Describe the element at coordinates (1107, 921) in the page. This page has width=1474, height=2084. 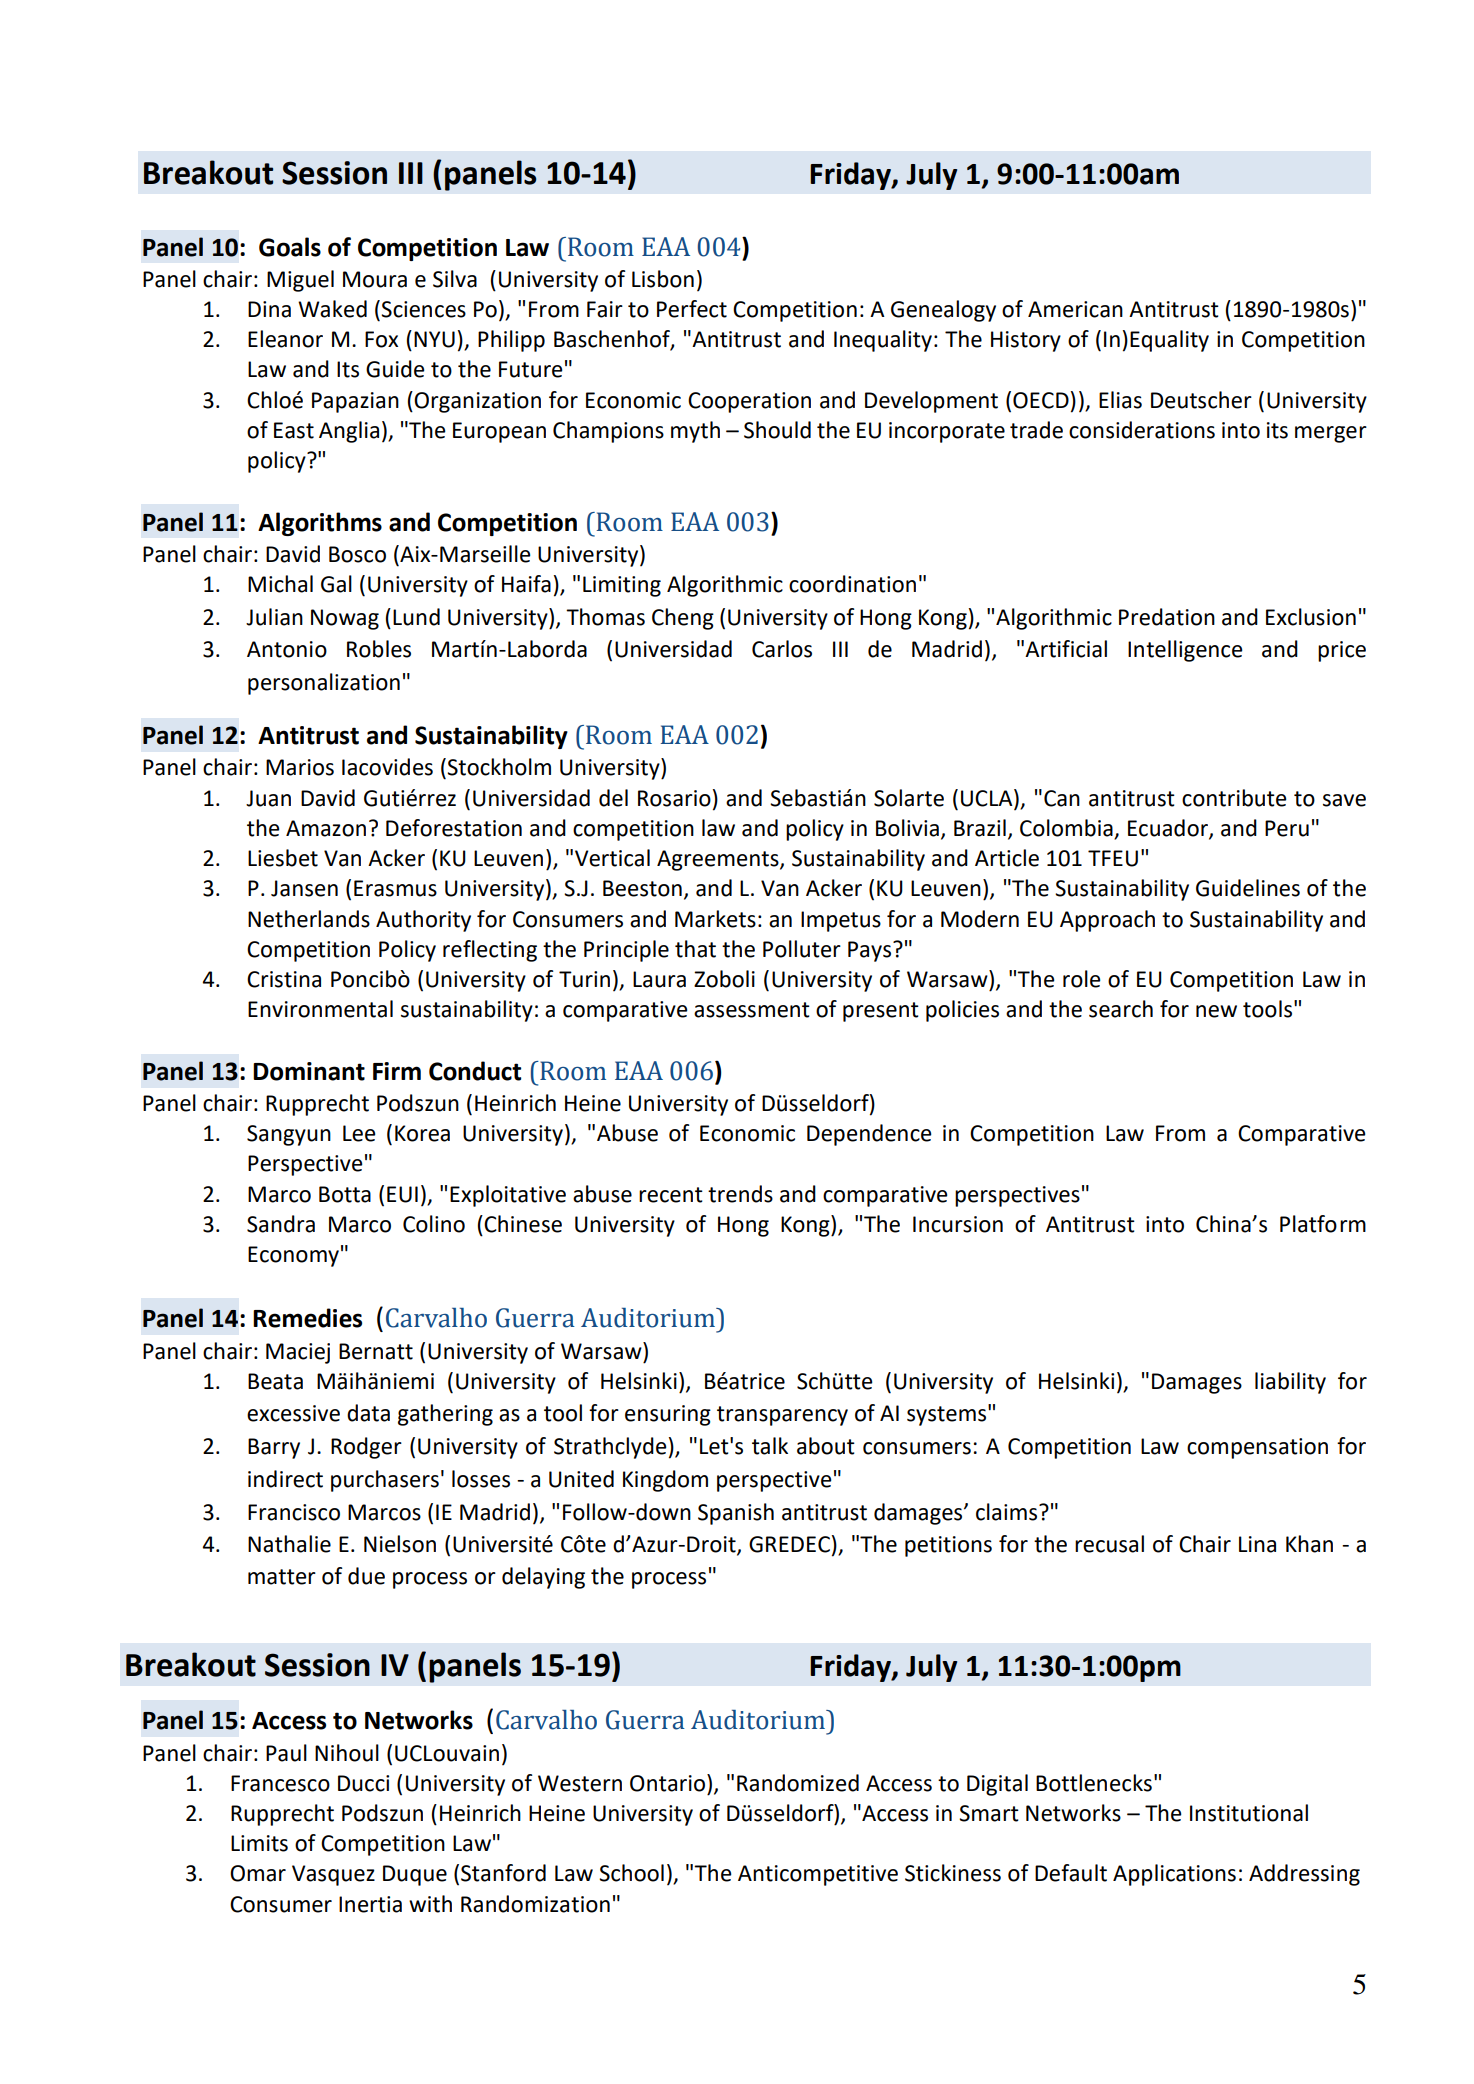
I see `Approach` at that location.
